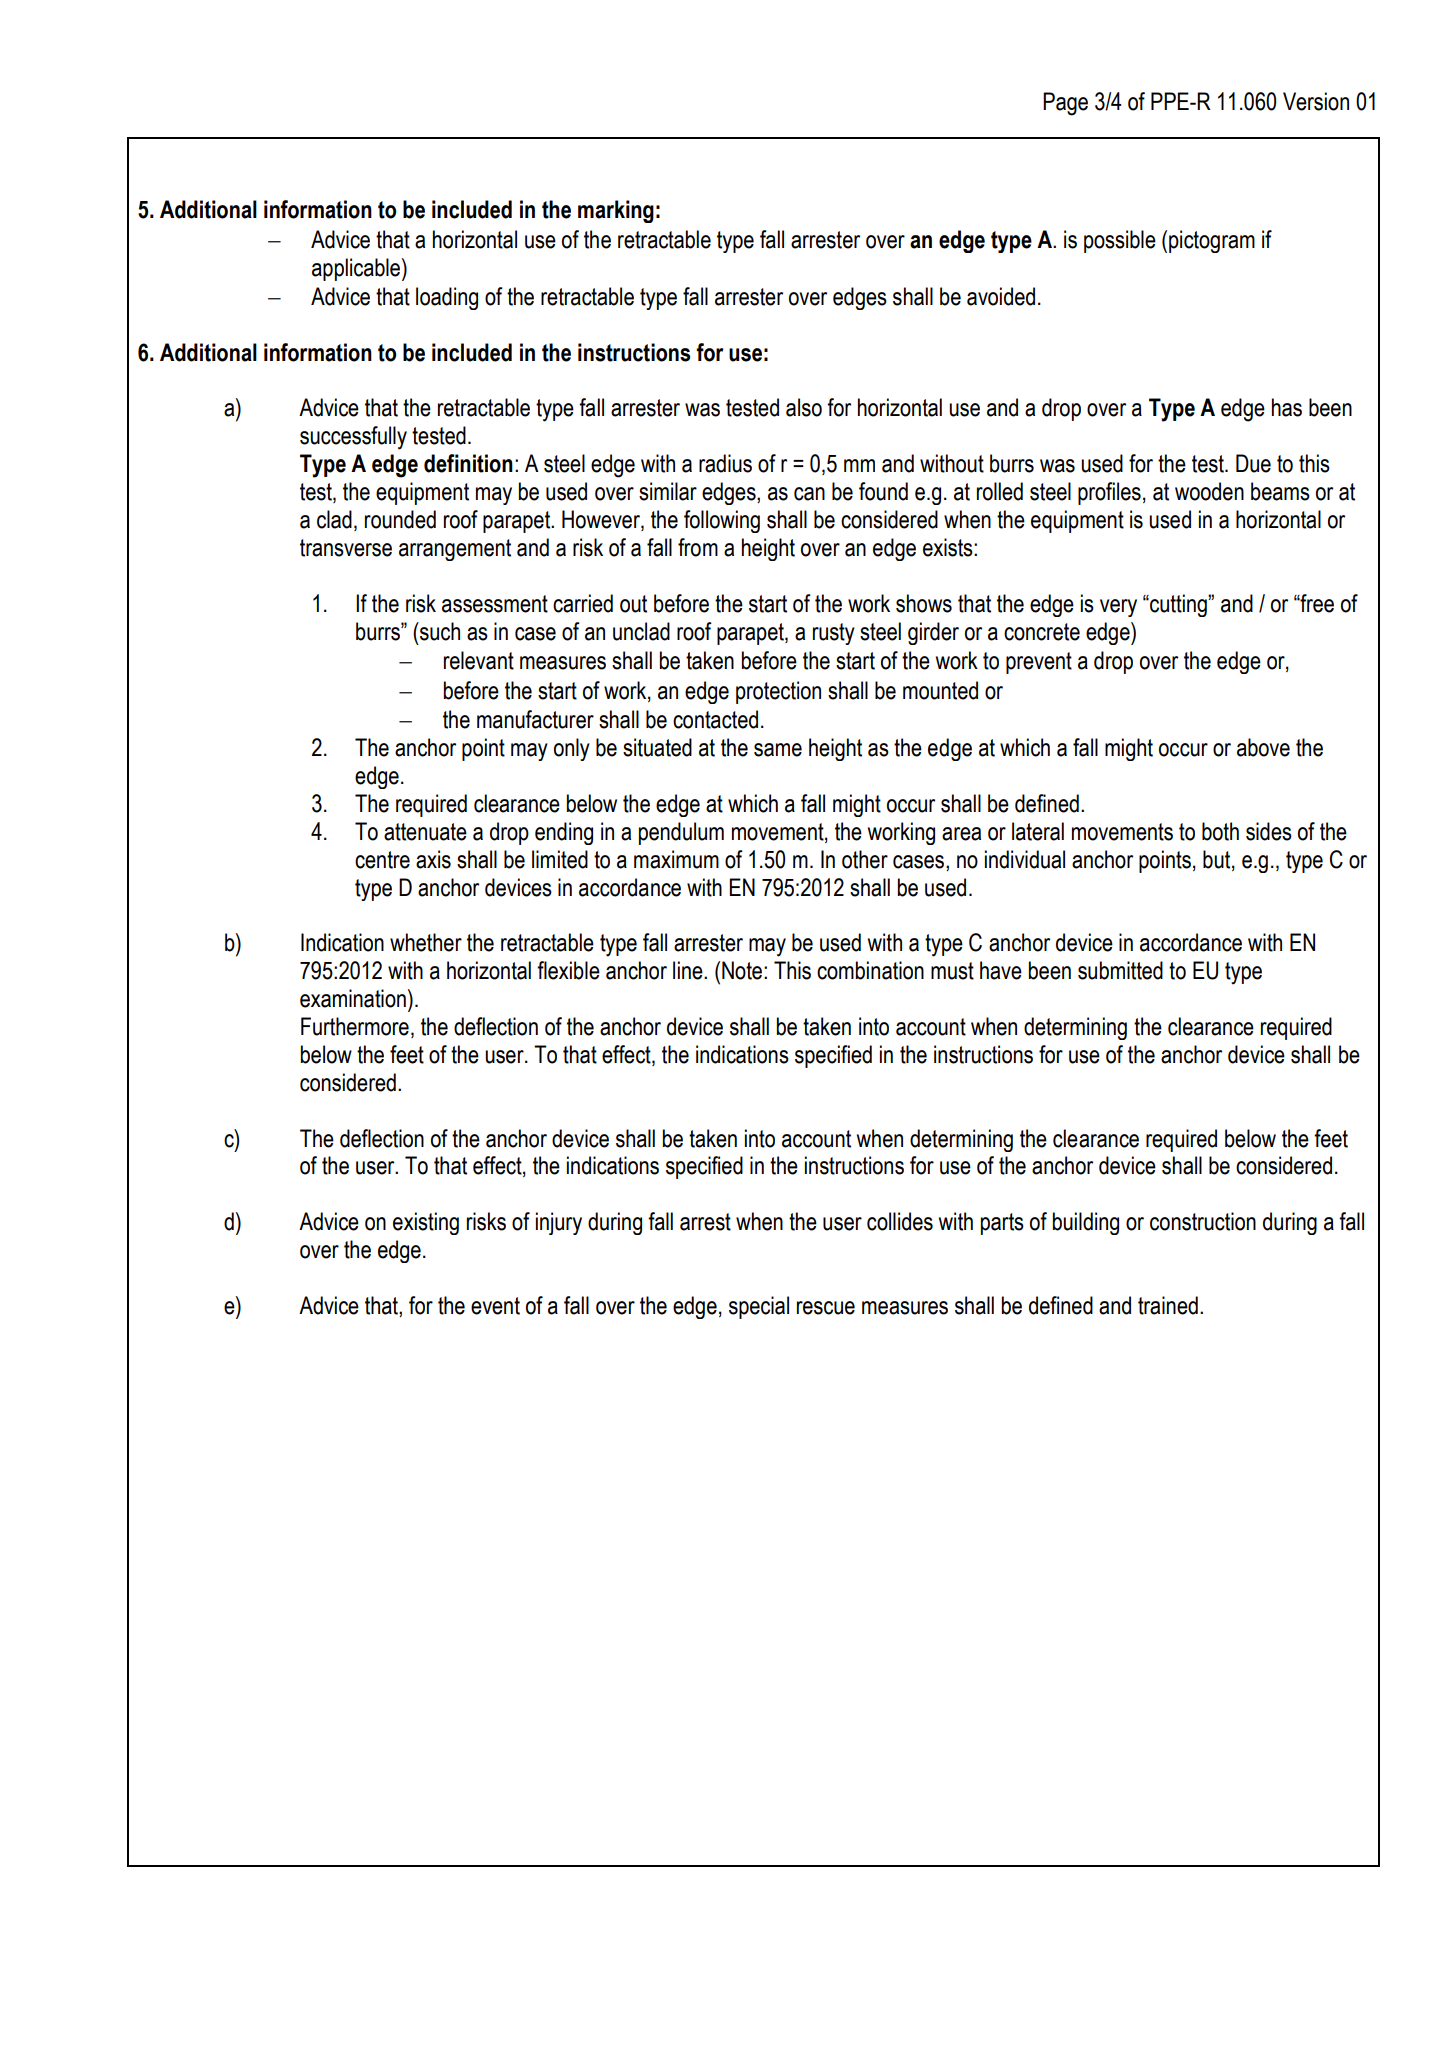 Image resolution: width=1447 pixels, height=2046 pixels. Describe the element at coordinates (1065, 104) in the screenshot. I see `Page` at that location.
